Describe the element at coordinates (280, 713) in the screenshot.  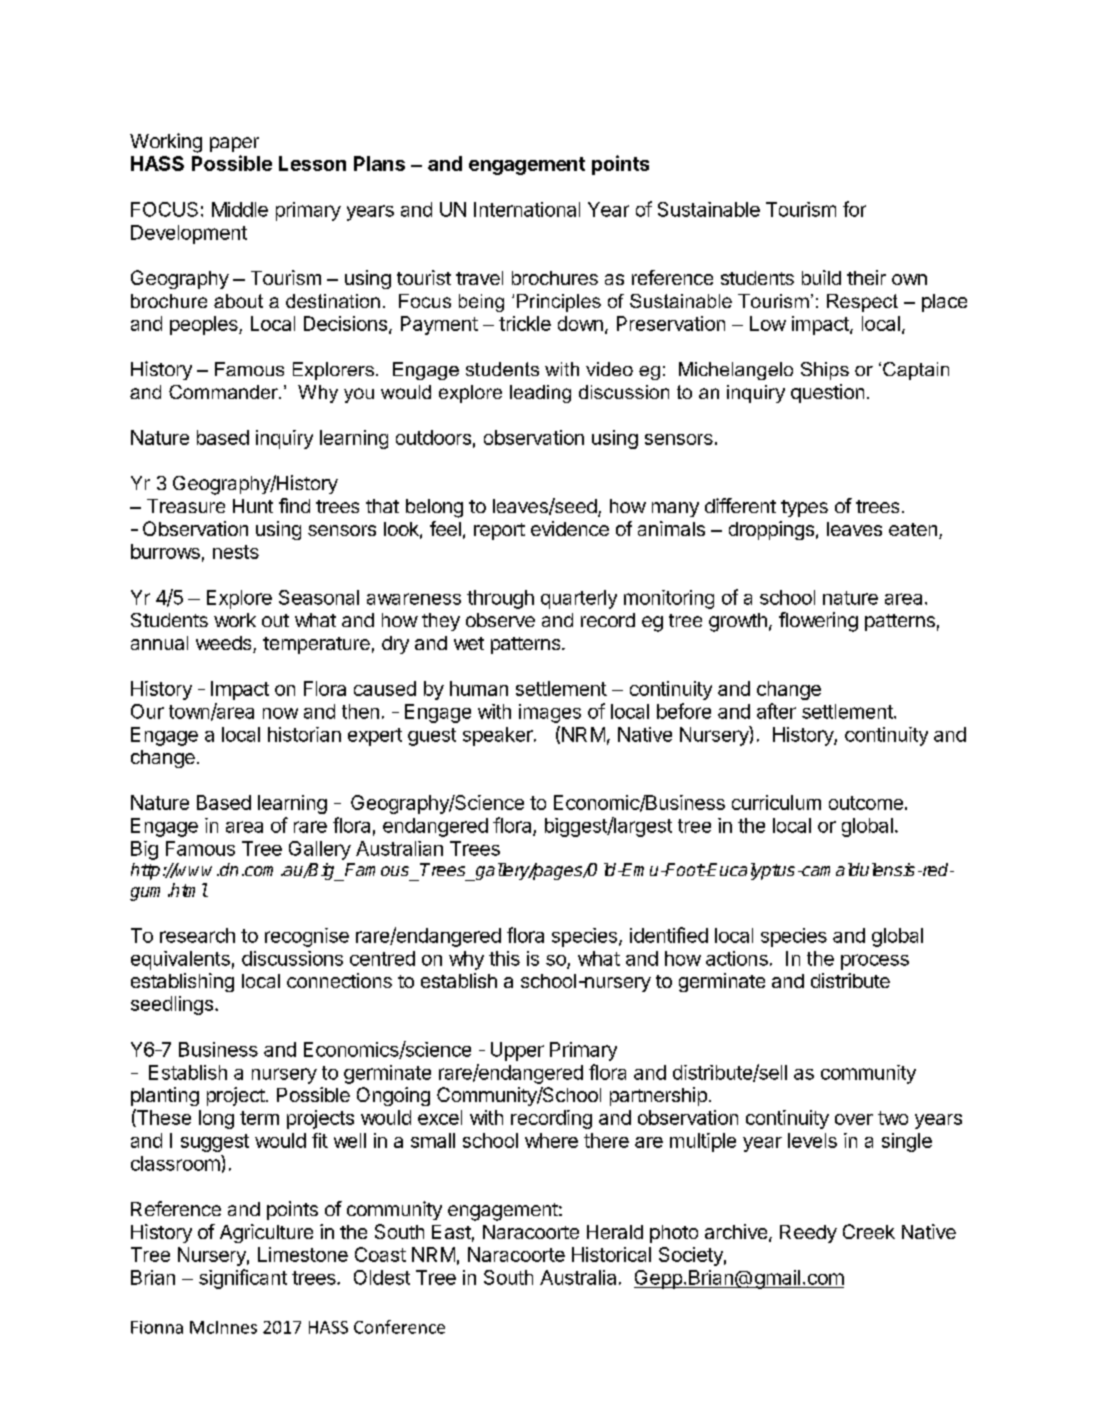
I see `now` at that location.
